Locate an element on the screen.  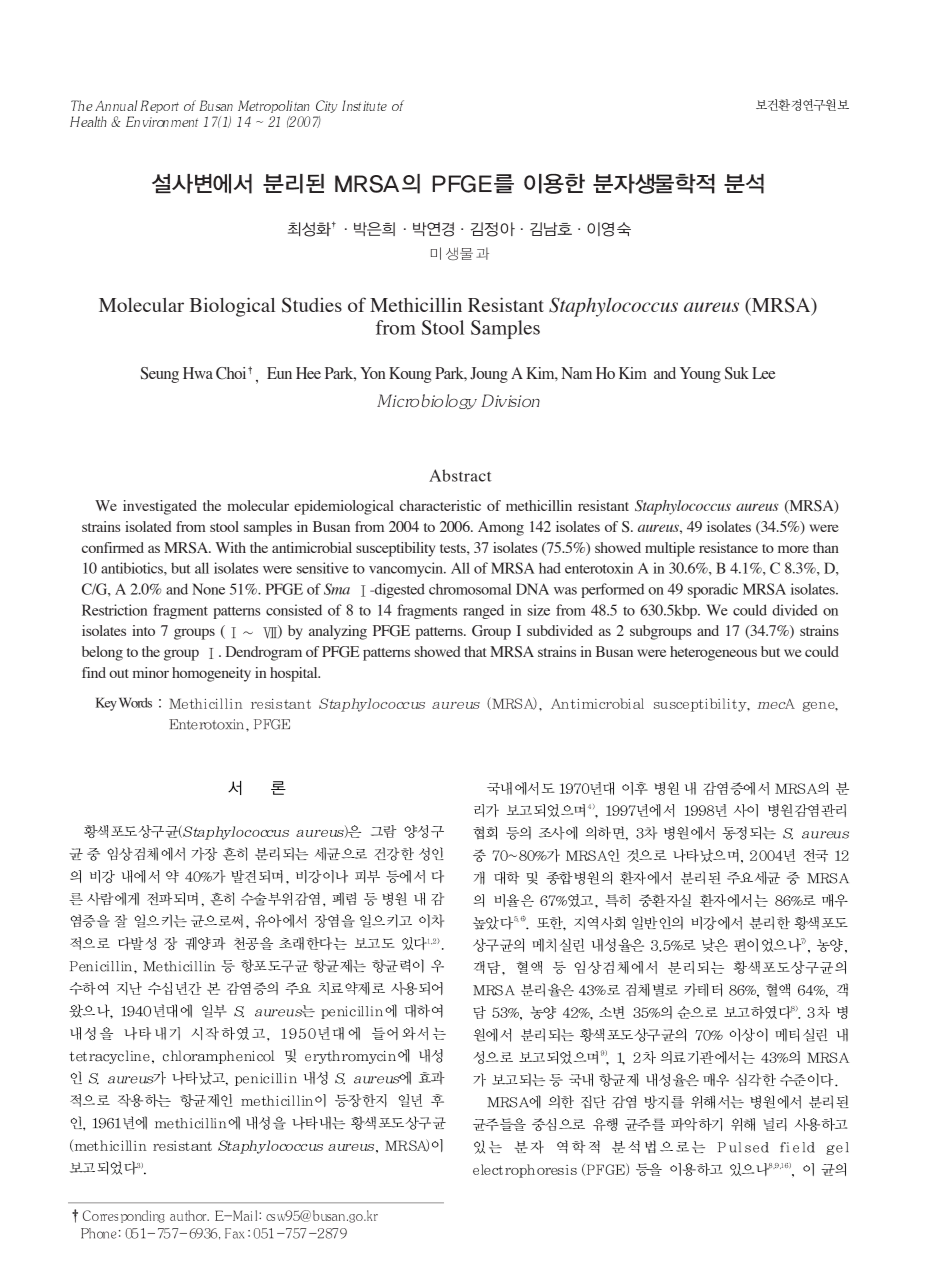
that is located at coordinates (475, 651).
